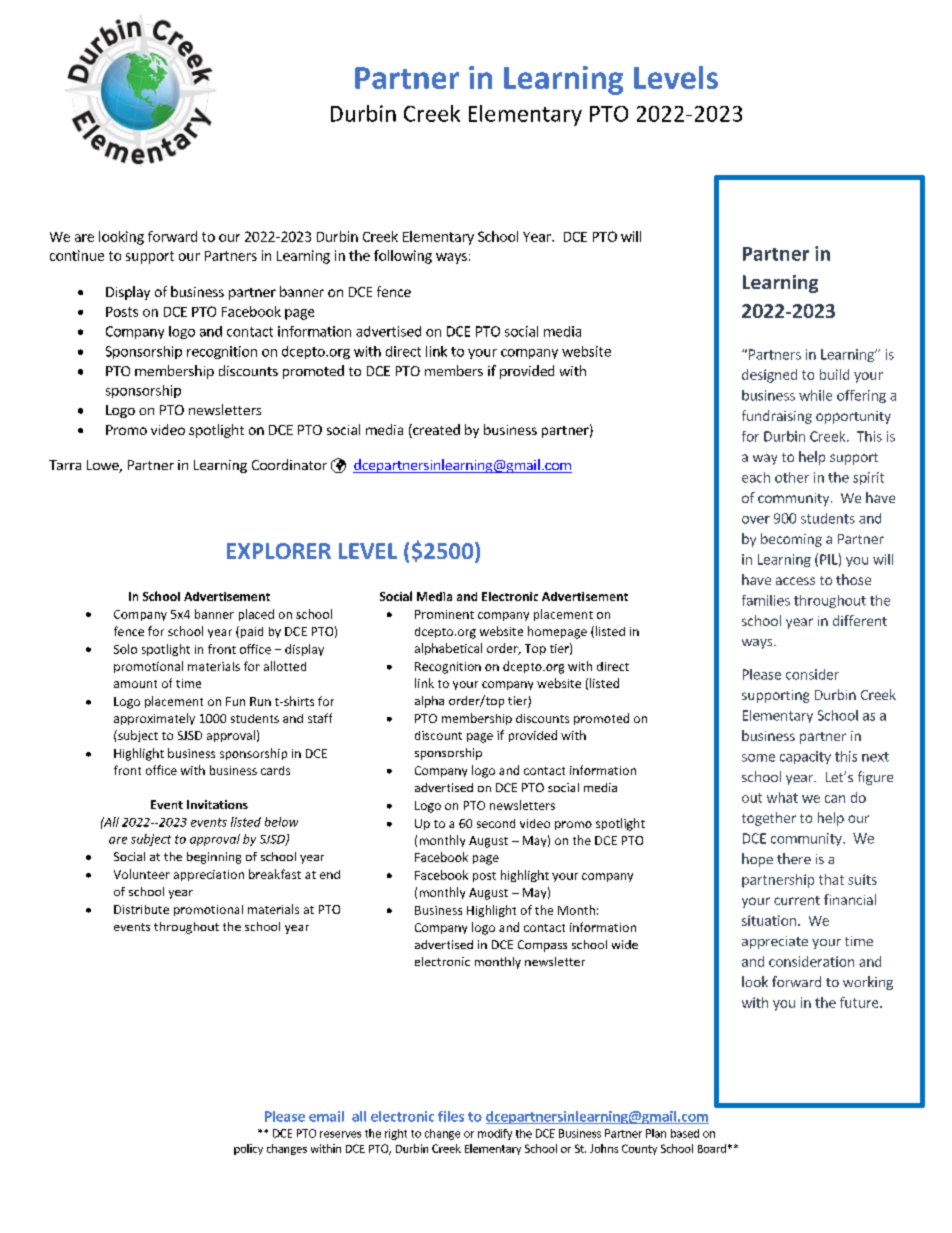  What do you see at coordinates (77, 255) in the screenshot?
I see `continue` at bounding box center [77, 255].
